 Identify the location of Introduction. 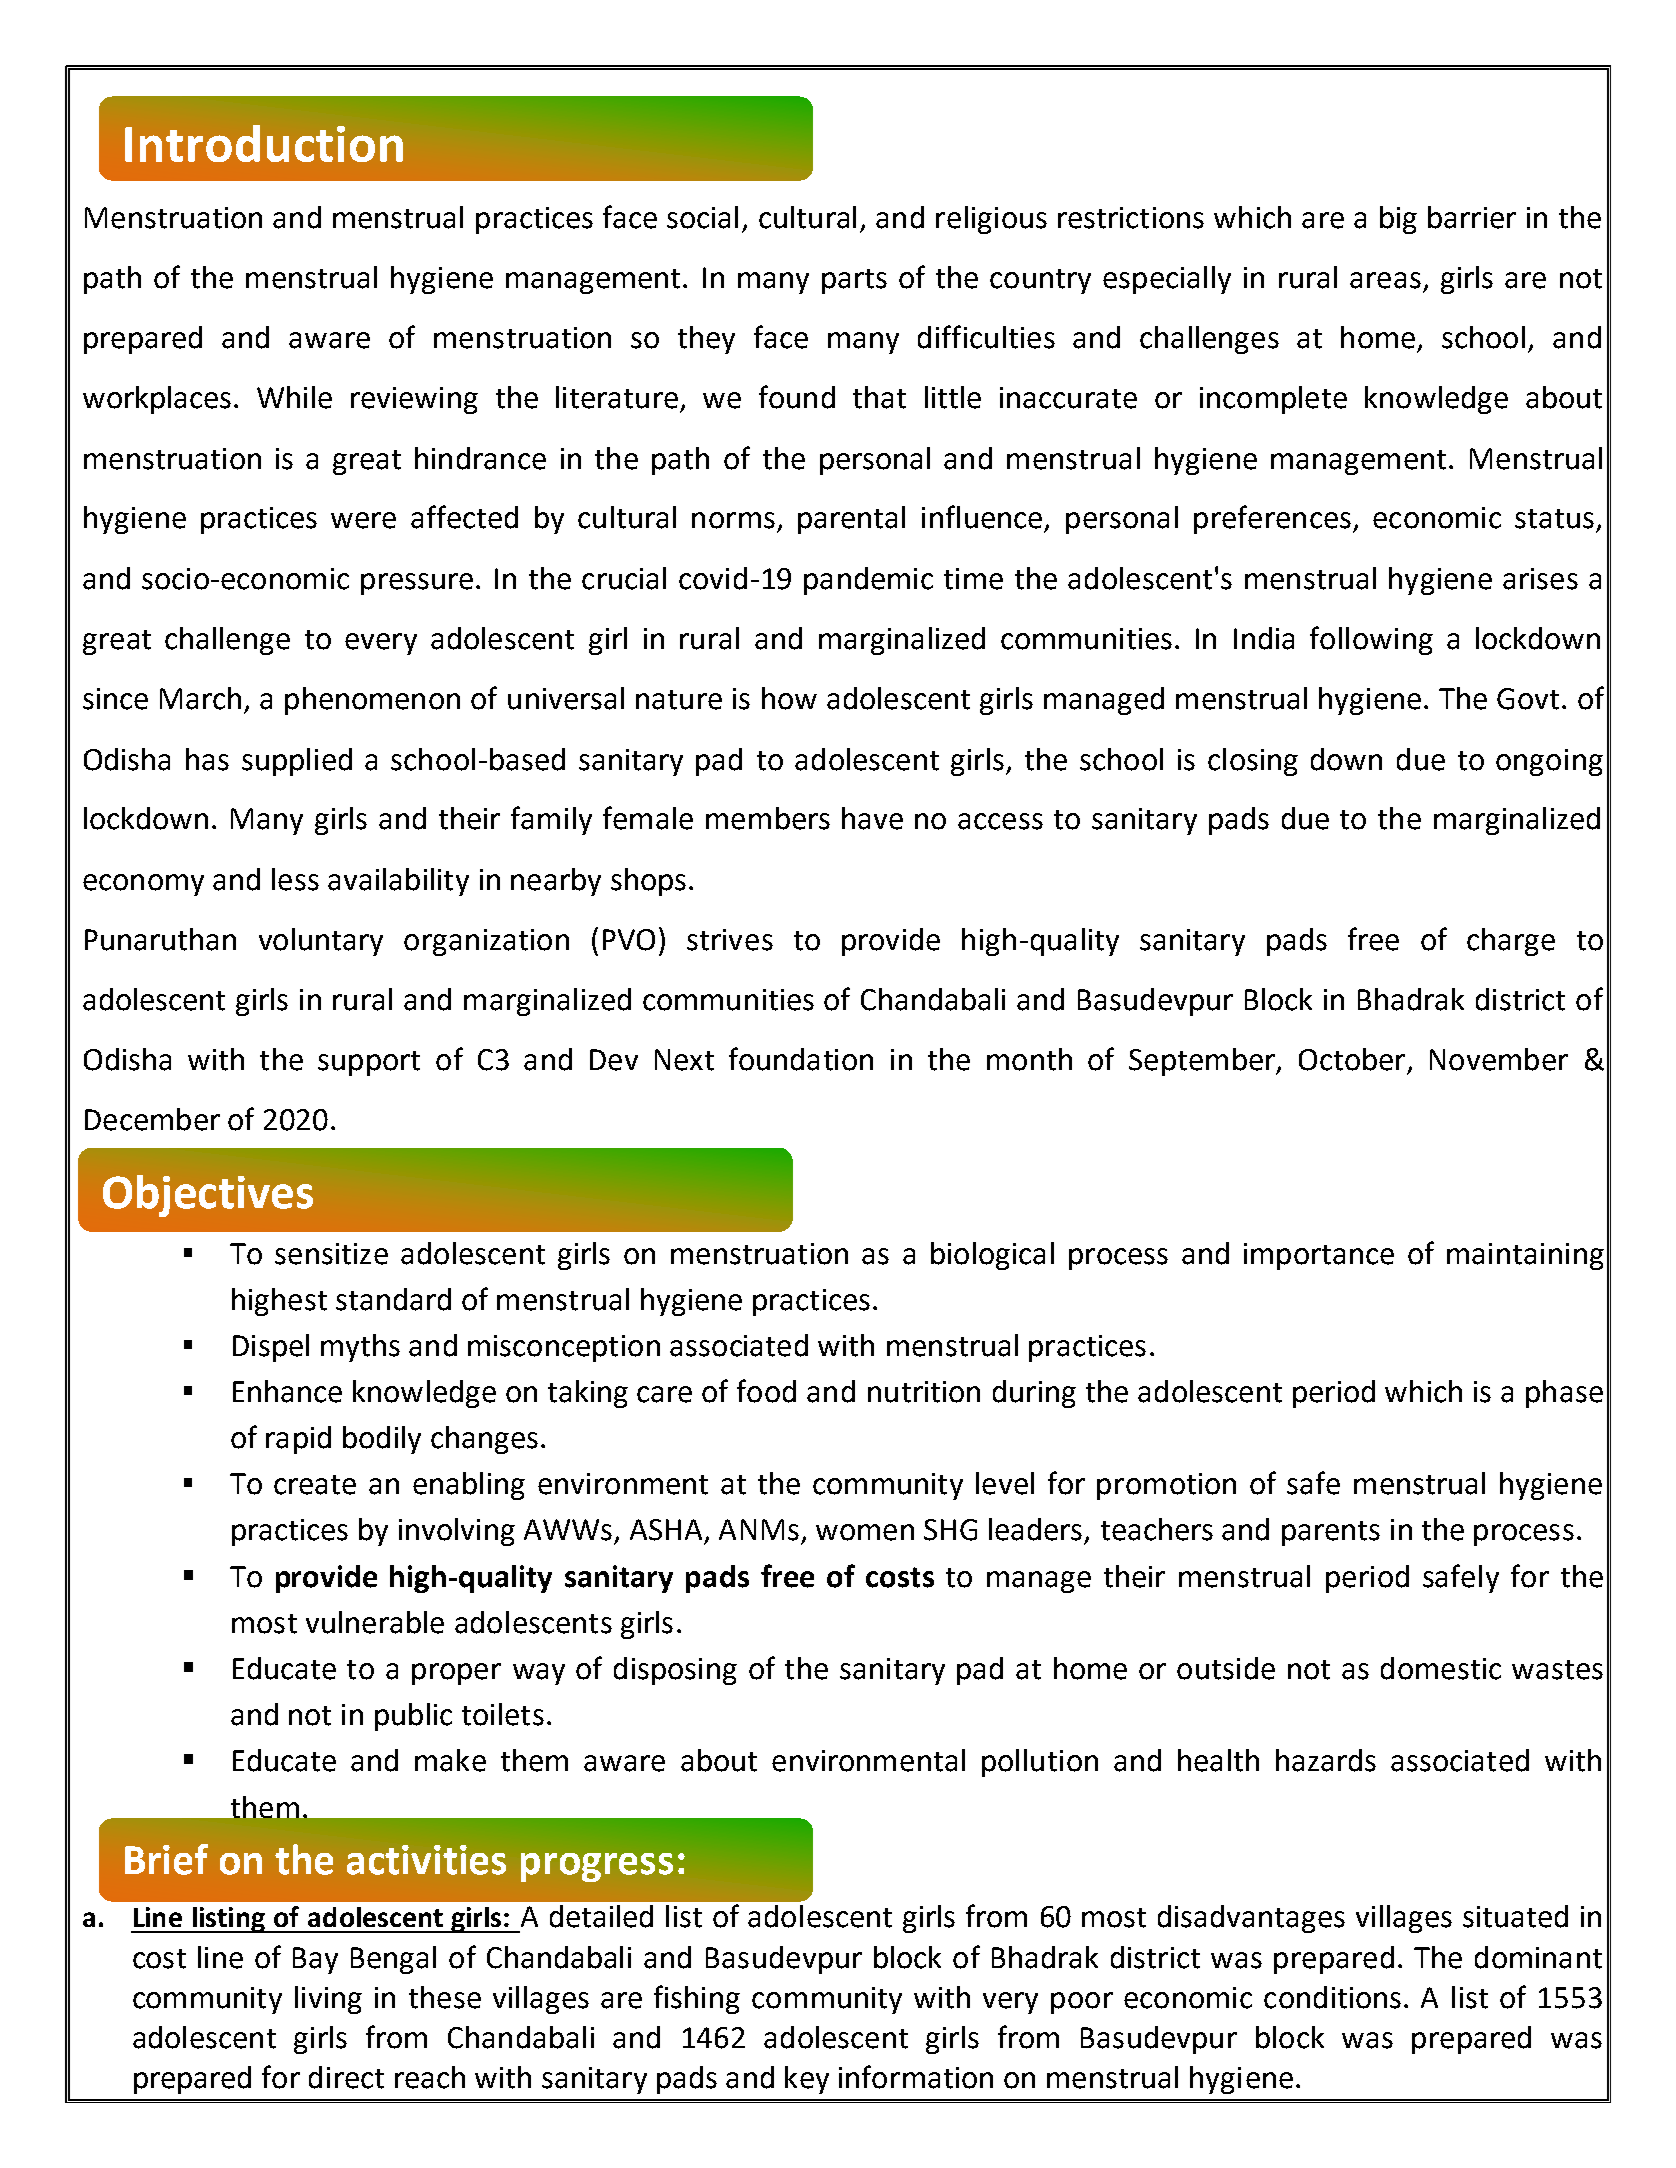
(264, 143).
